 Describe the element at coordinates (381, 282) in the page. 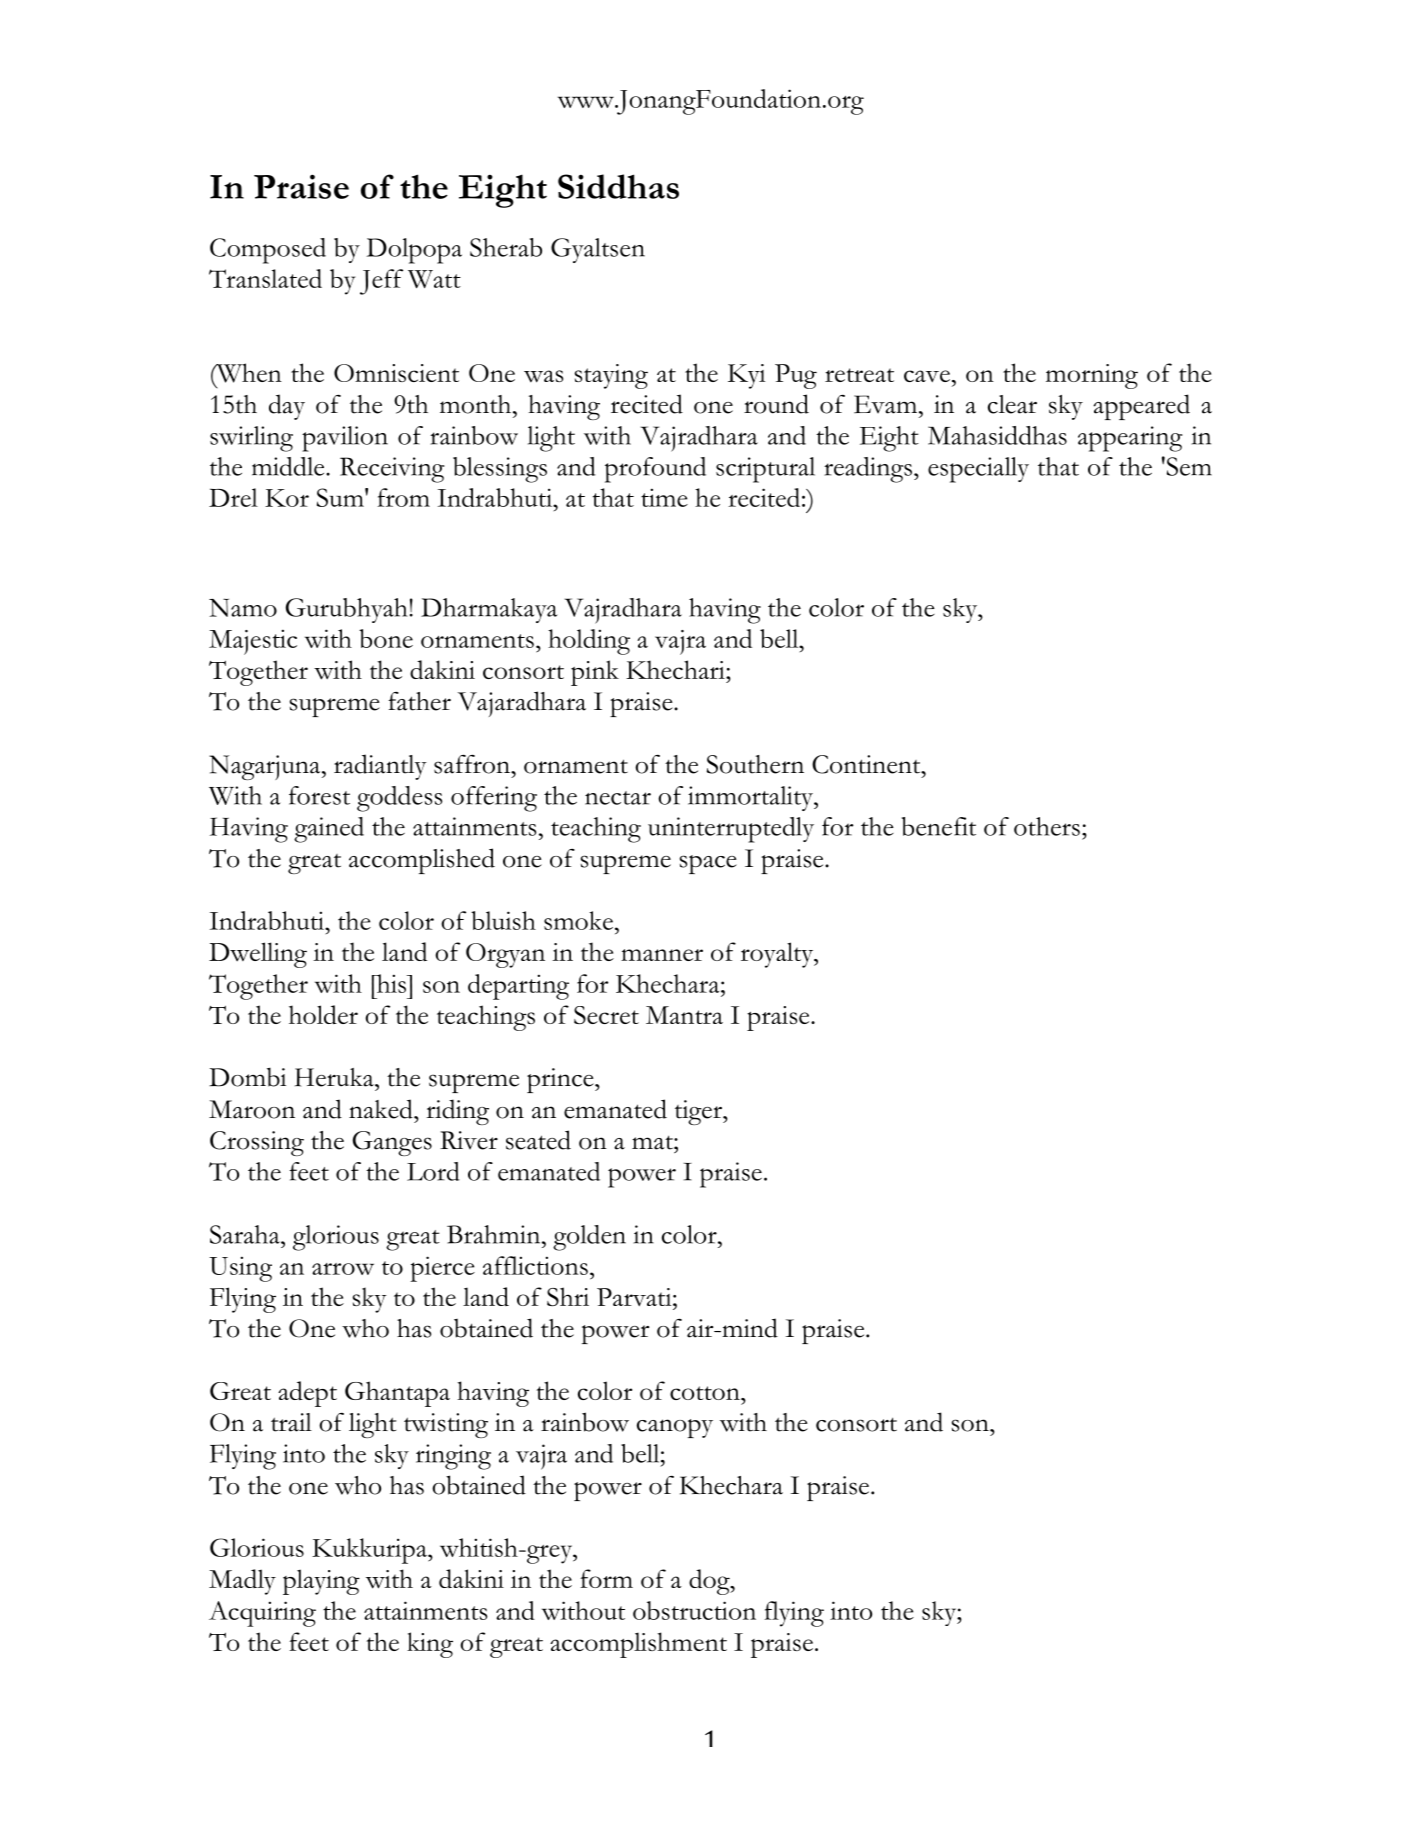

I see `Jeff` at that location.
